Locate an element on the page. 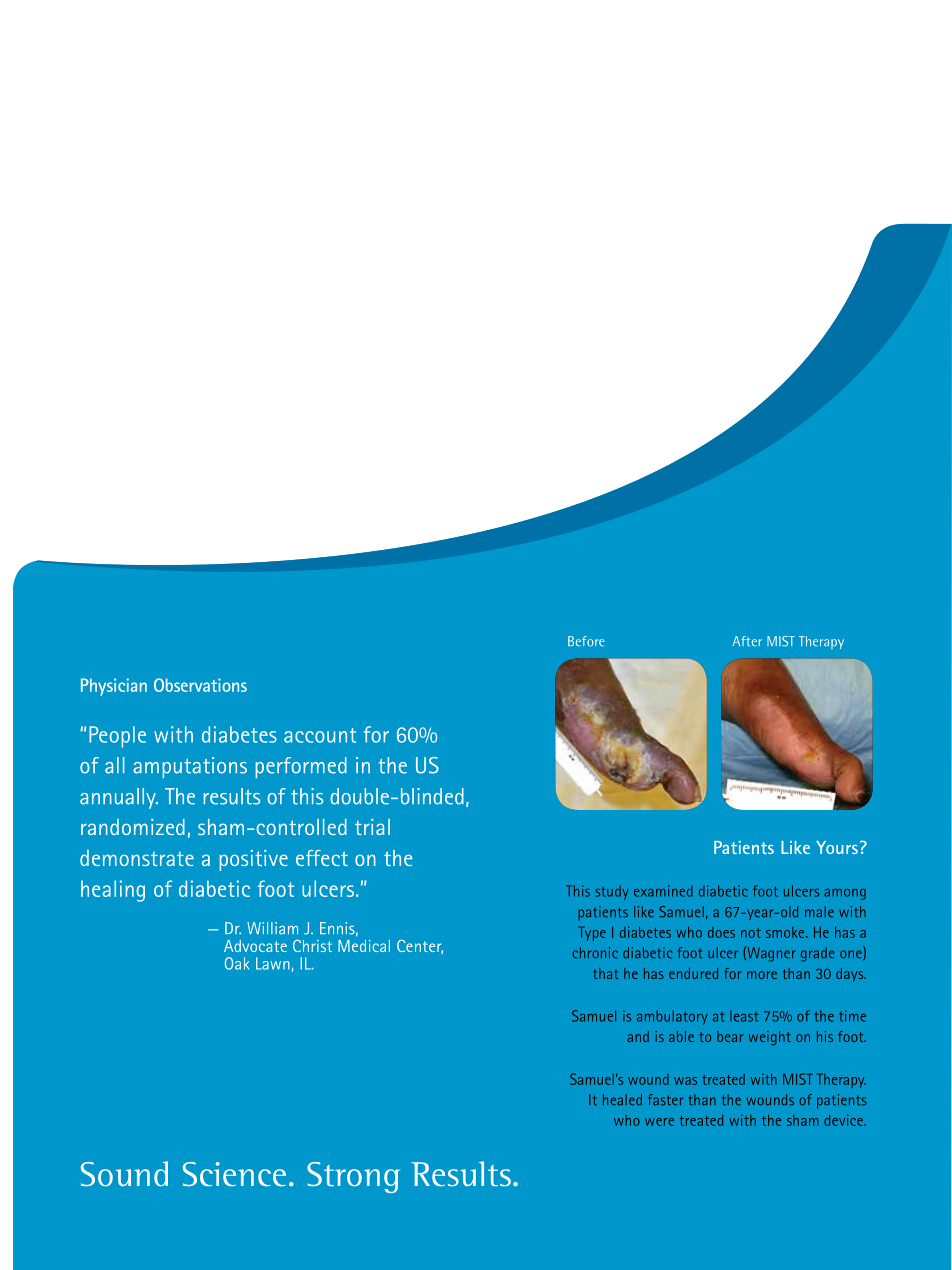 This image has width=952, height=1270. device is located at coordinates (844, 1120).
